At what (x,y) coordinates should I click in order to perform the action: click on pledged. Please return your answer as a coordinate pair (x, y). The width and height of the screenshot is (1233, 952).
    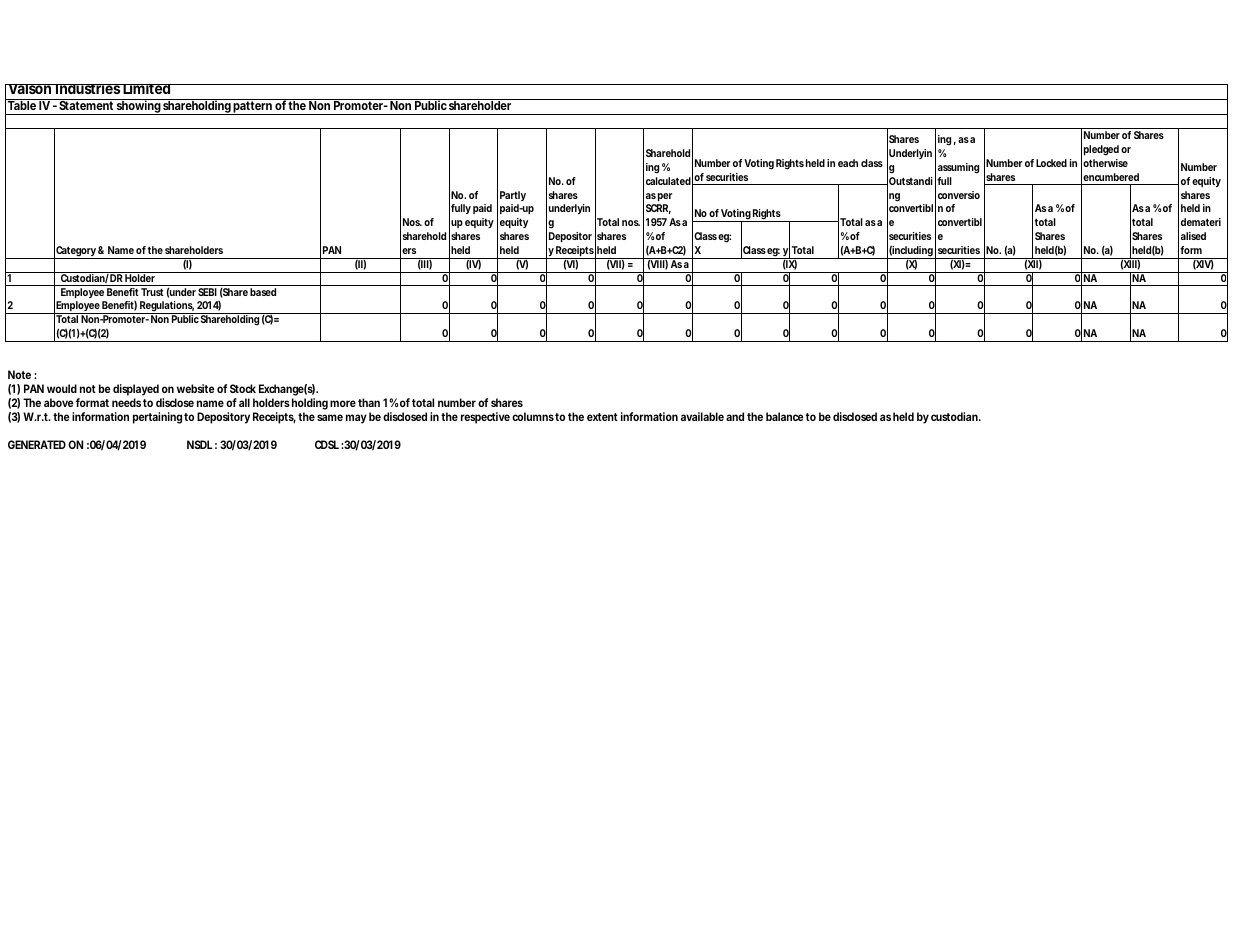
    Looking at the image, I should click on (1101, 150).
